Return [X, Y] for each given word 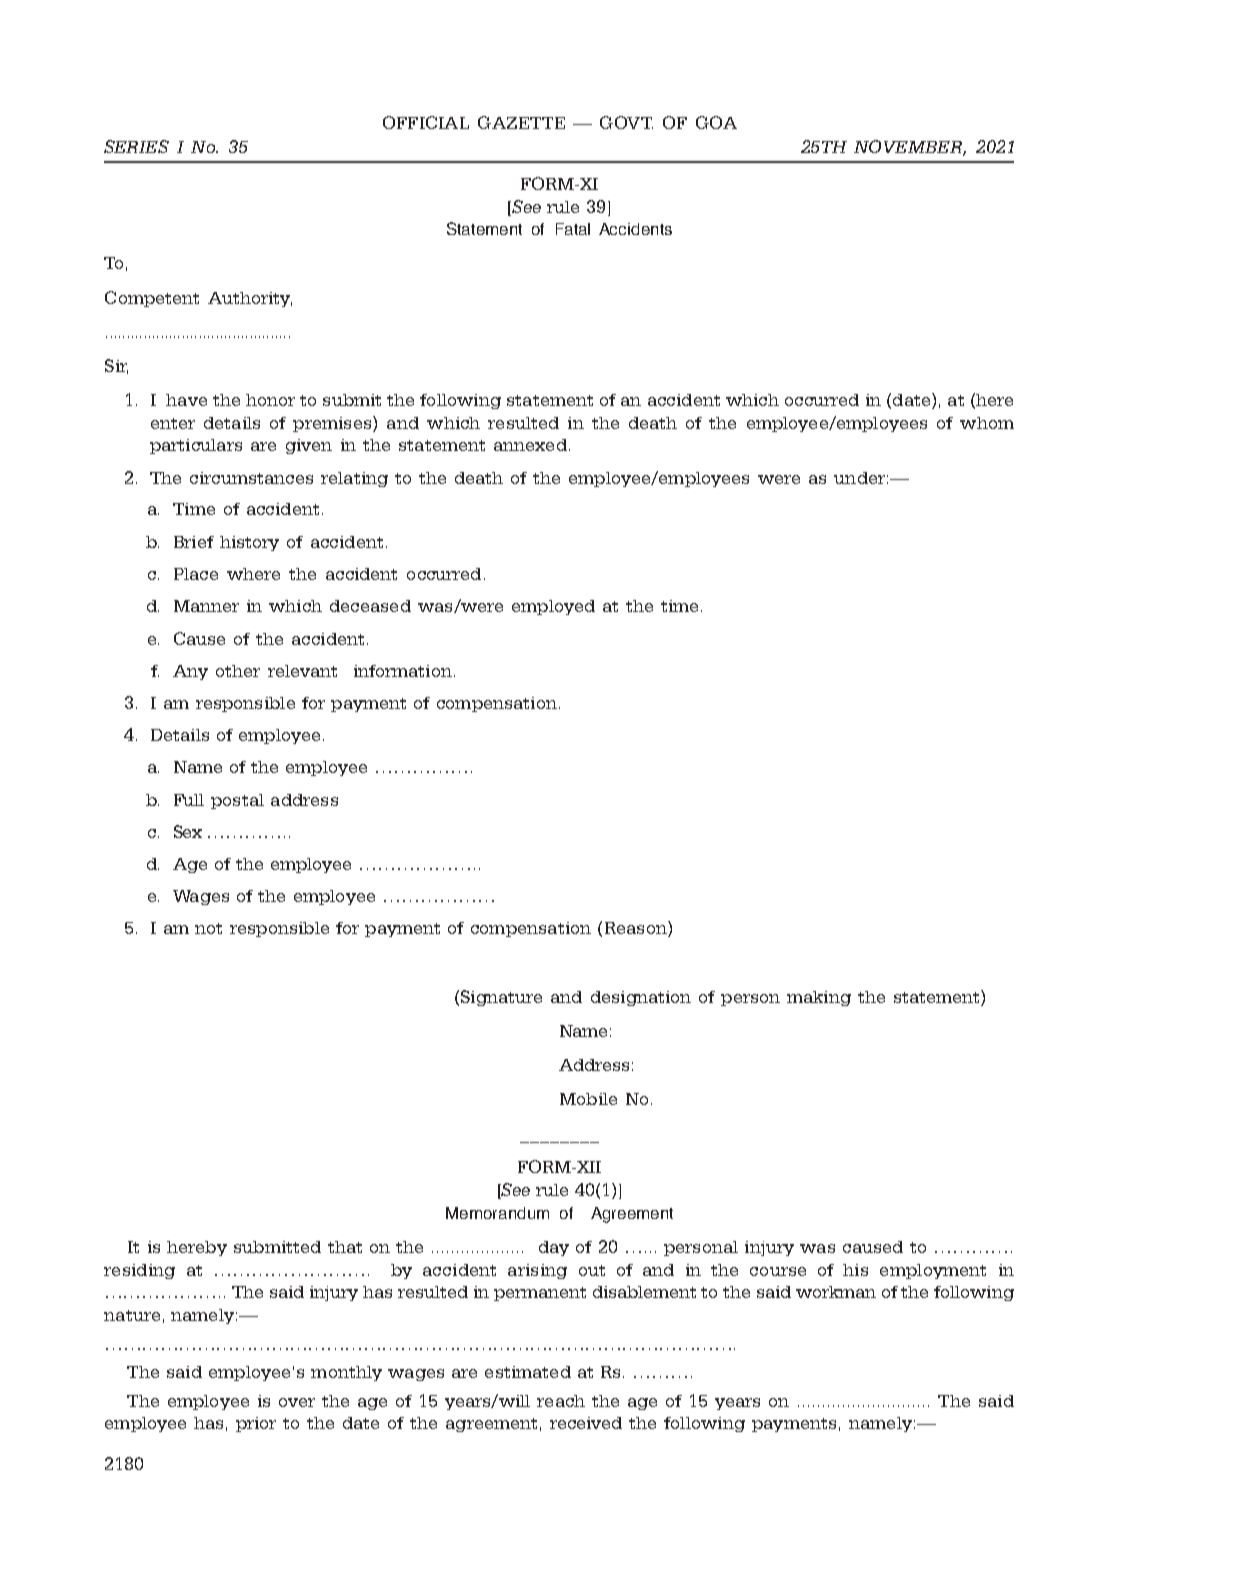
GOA [716, 122]
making [819, 998]
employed [553, 607]
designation [641, 998]
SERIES [136, 146]
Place [196, 574]
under [859, 478]
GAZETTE [521, 122]
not [208, 928]
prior [256, 1424]
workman [836, 1292]
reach [561, 1401]
